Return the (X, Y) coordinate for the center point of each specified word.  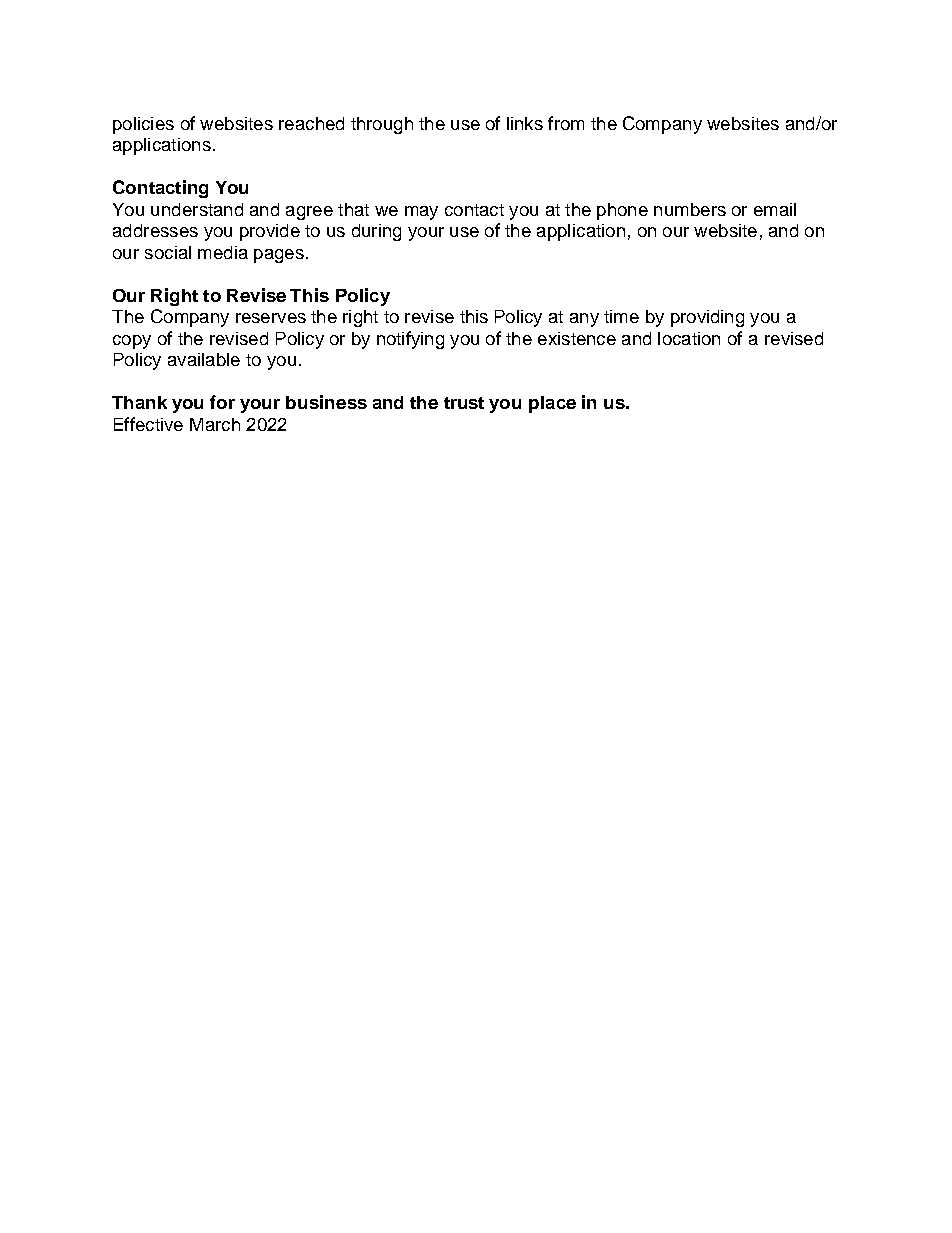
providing (707, 318)
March (215, 424)
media (223, 252)
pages (279, 256)
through (382, 125)
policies (143, 125)
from (566, 123)
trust (464, 403)
